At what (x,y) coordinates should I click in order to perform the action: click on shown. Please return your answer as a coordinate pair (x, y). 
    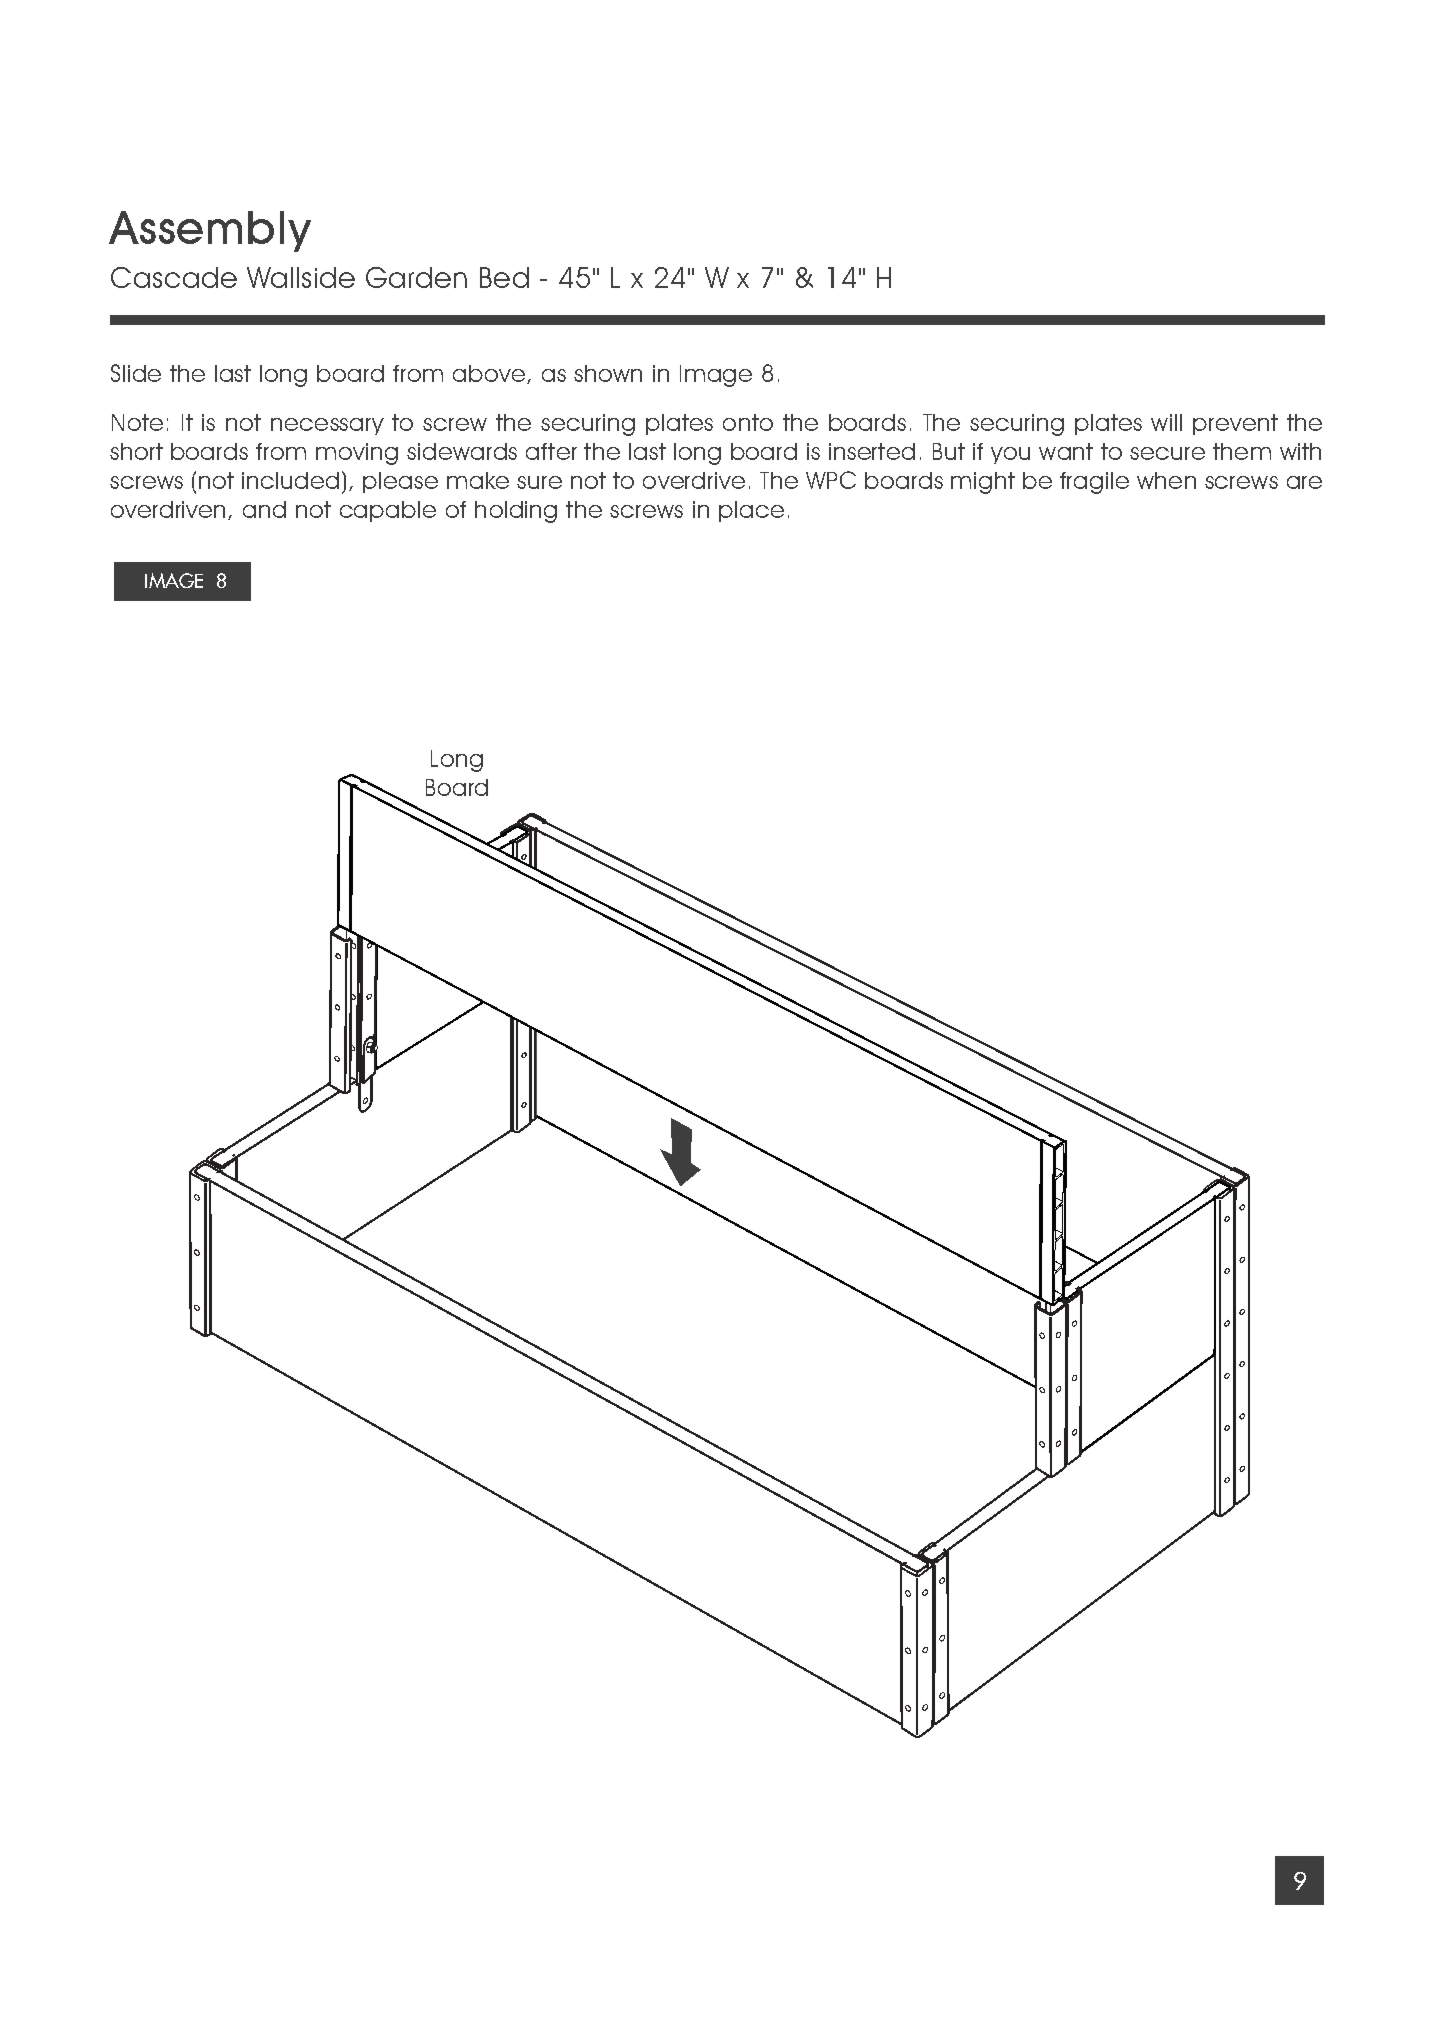
    Looking at the image, I should click on (608, 373).
